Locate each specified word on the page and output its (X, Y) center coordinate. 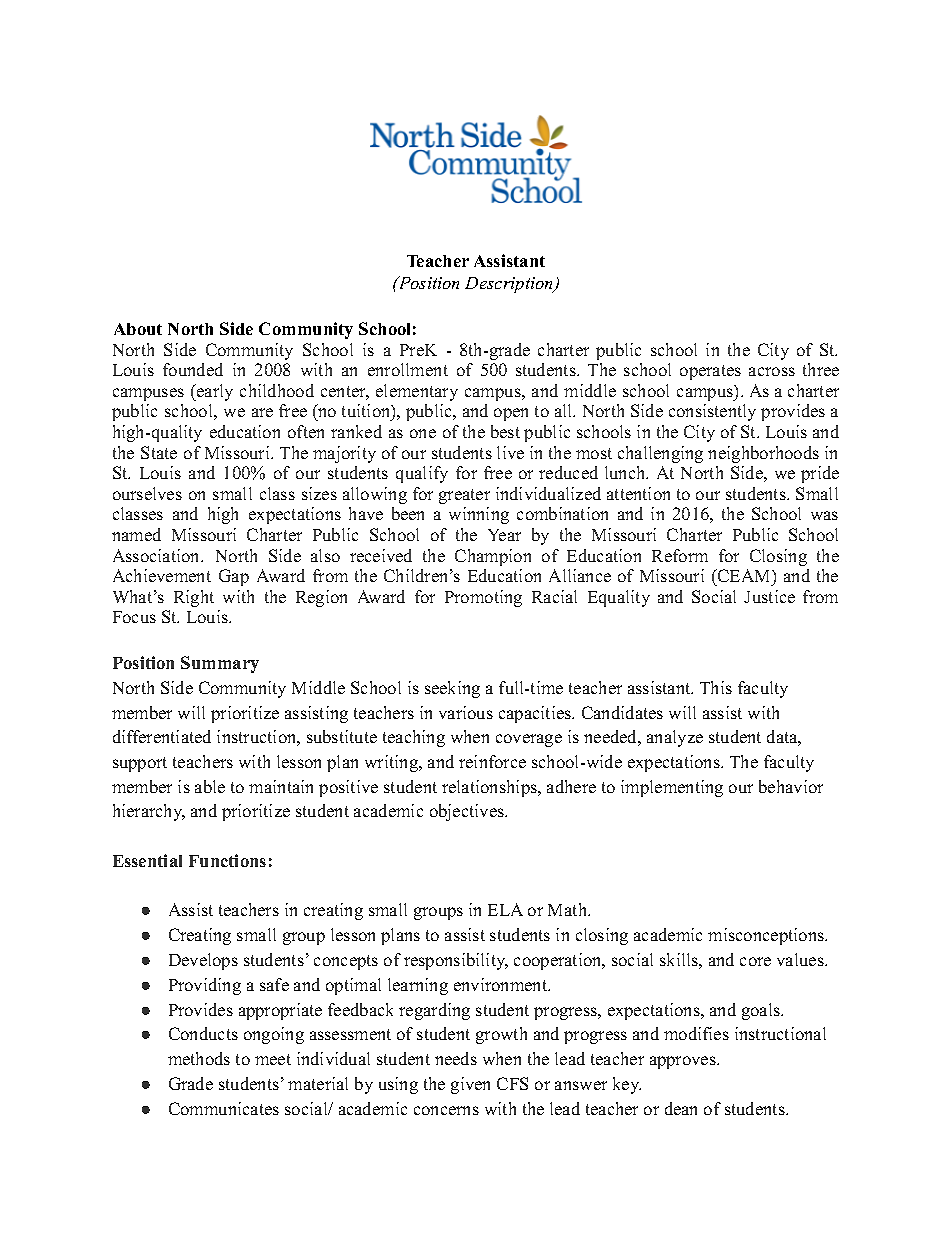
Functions (227, 860)
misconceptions (767, 936)
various (466, 712)
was (824, 515)
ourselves (147, 493)
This (716, 687)
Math (569, 909)
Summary (220, 664)
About (138, 329)
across (772, 371)
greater (464, 496)
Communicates (224, 1108)
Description (510, 285)
